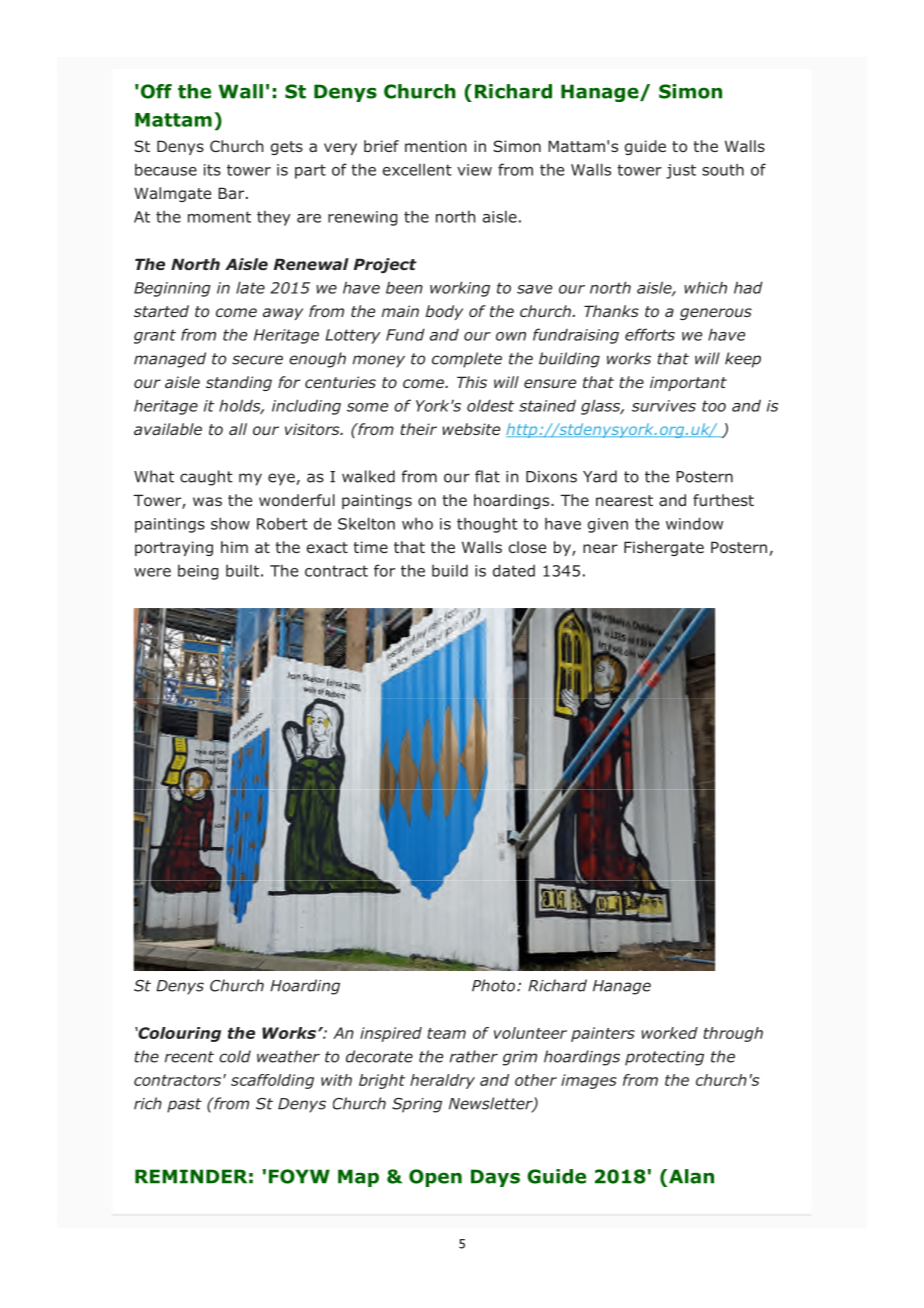 The image size is (924, 1308). Describe the element at coordinates (669, 1033) in the image. I see `worked` at that location.
